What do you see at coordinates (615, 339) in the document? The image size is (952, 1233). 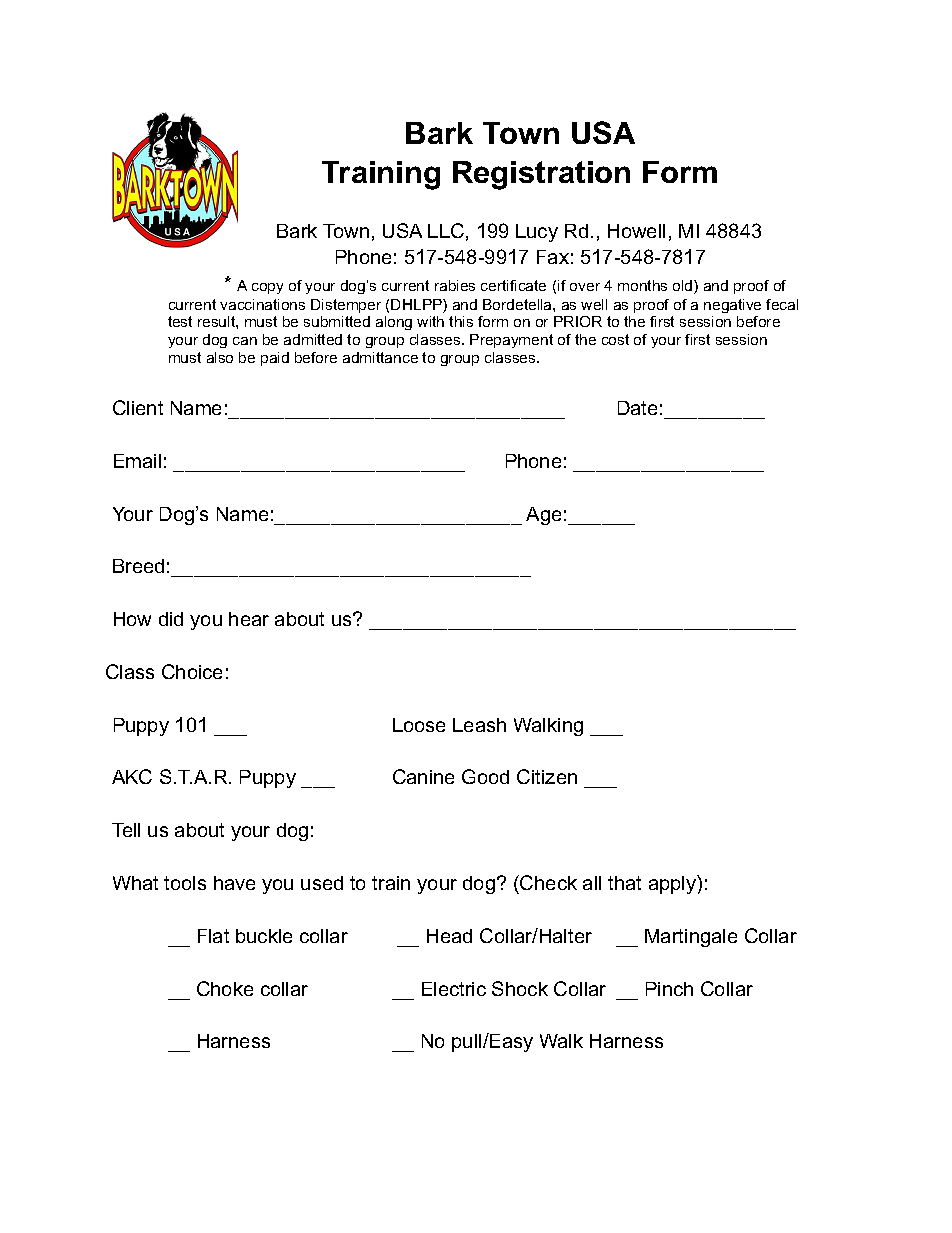 I see `cost` at bounding box center [615, 339].
